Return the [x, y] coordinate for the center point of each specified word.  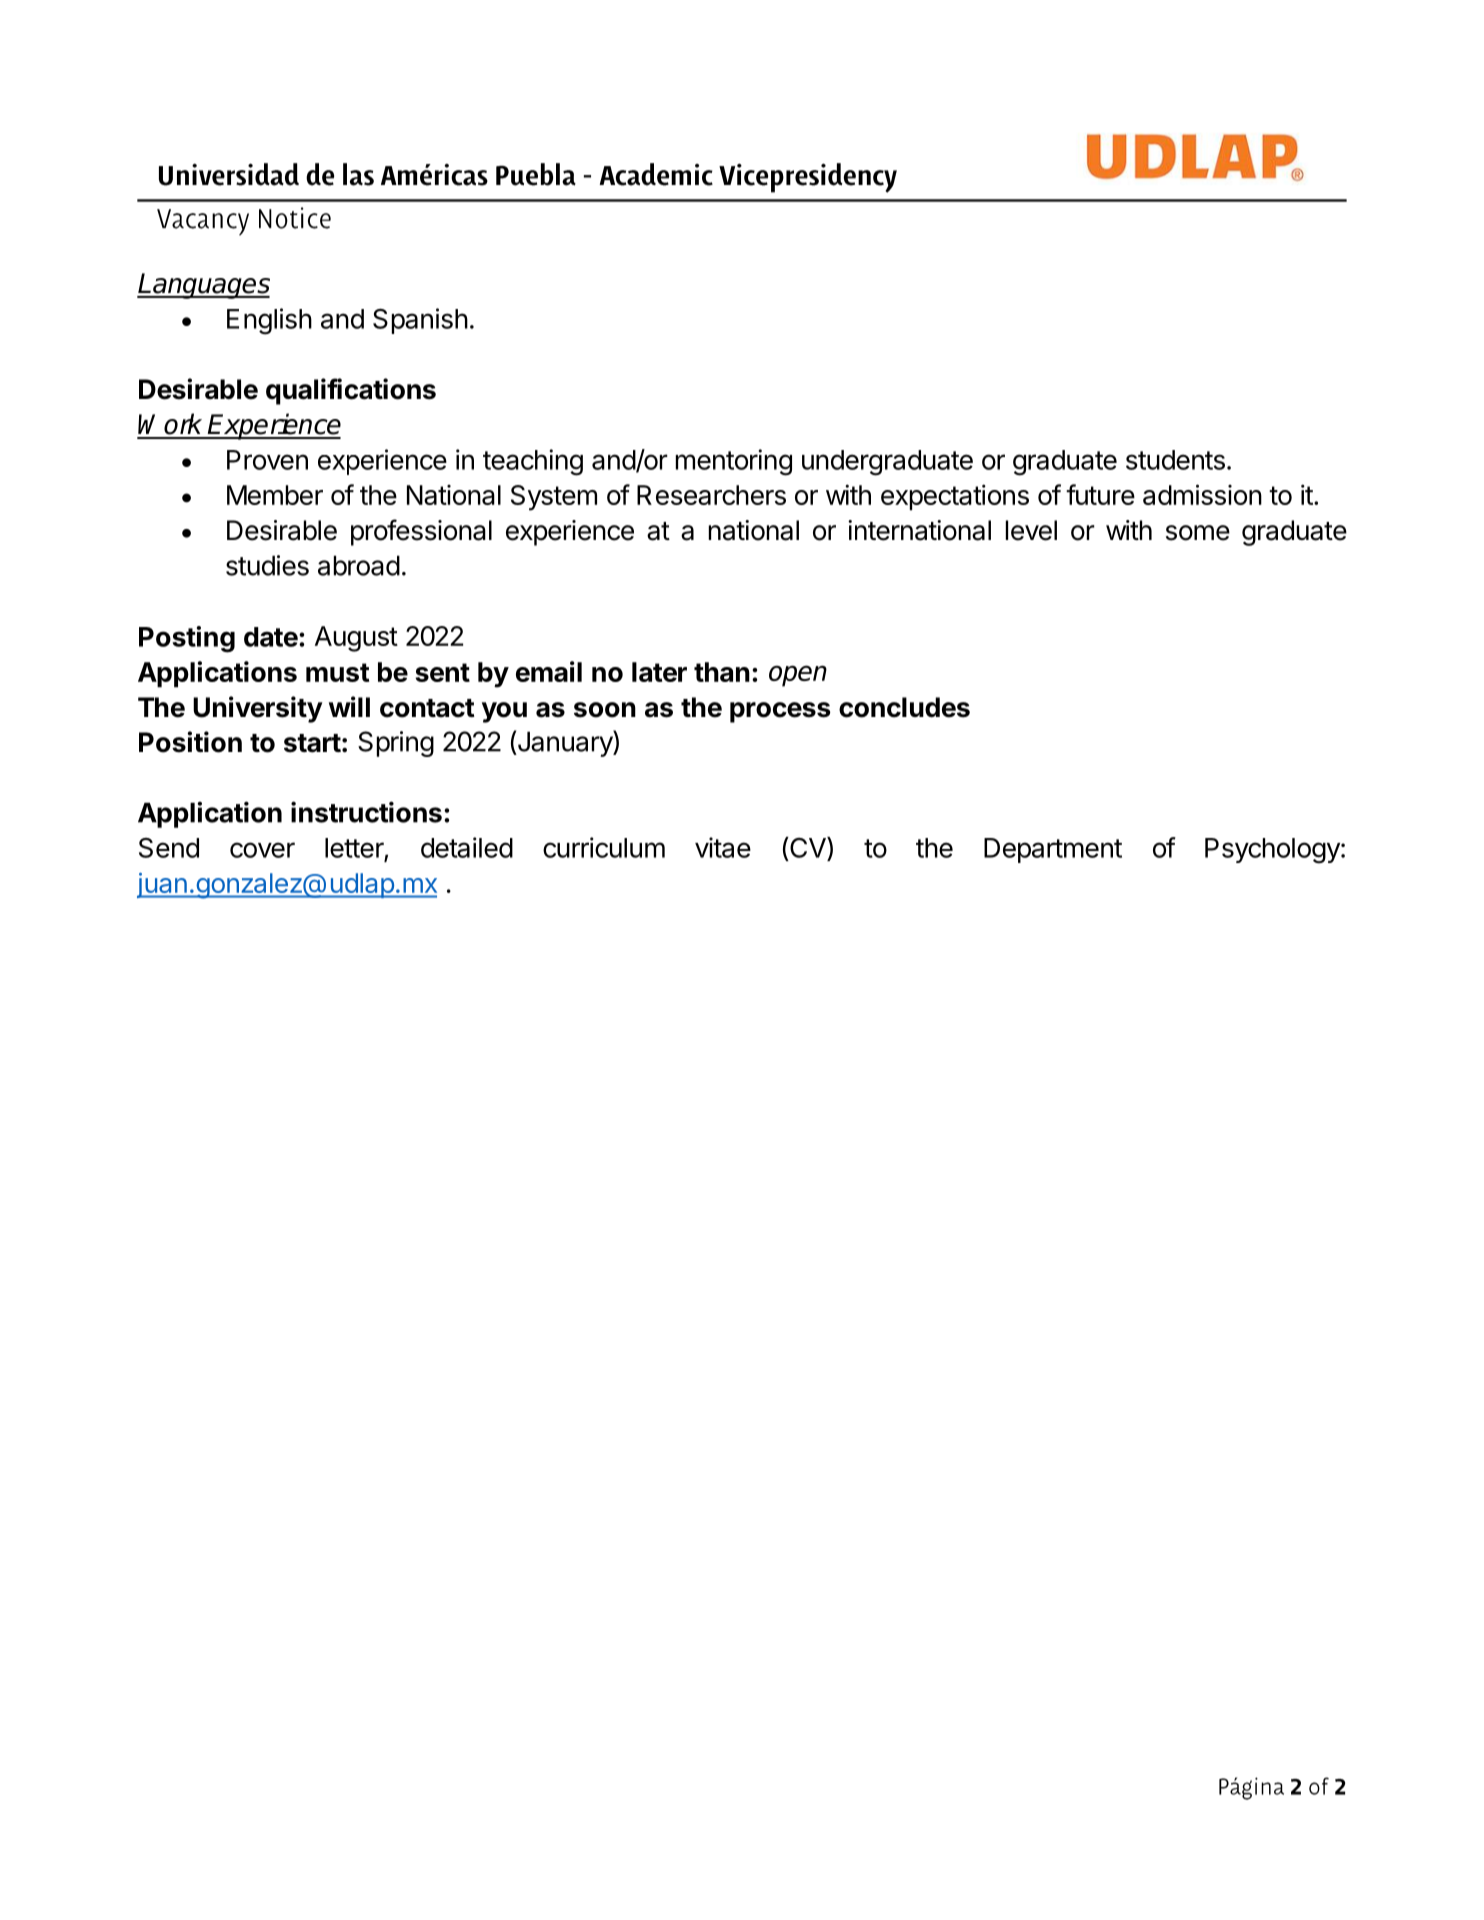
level [1031, 530]
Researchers [711, 495]
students [1175, 460]
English [269, 321]
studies [267, 565]
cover [262, 850]
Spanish [420, 321]
